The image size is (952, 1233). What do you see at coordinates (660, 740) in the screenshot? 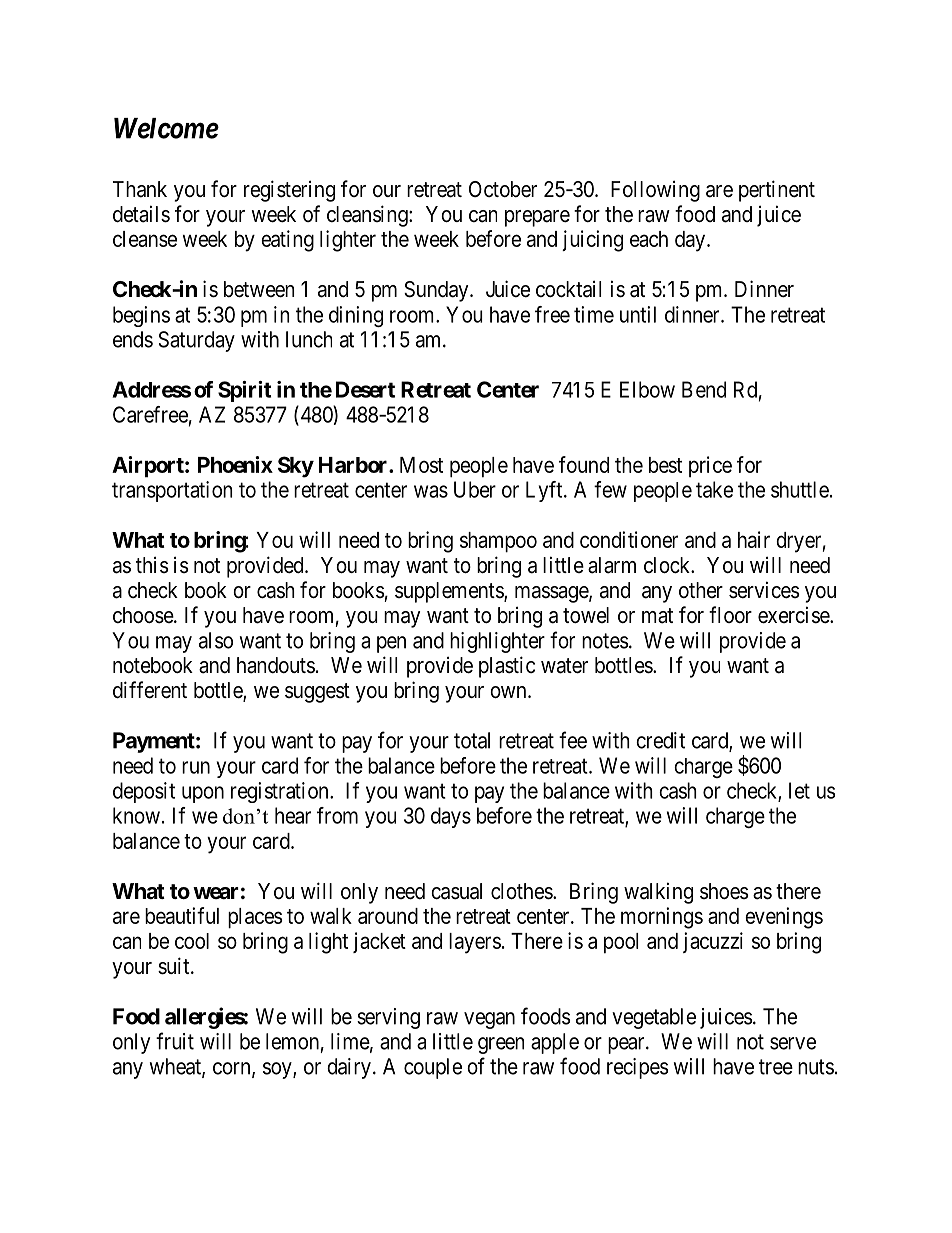
I see `credit` at bounding box center [660, 740].
